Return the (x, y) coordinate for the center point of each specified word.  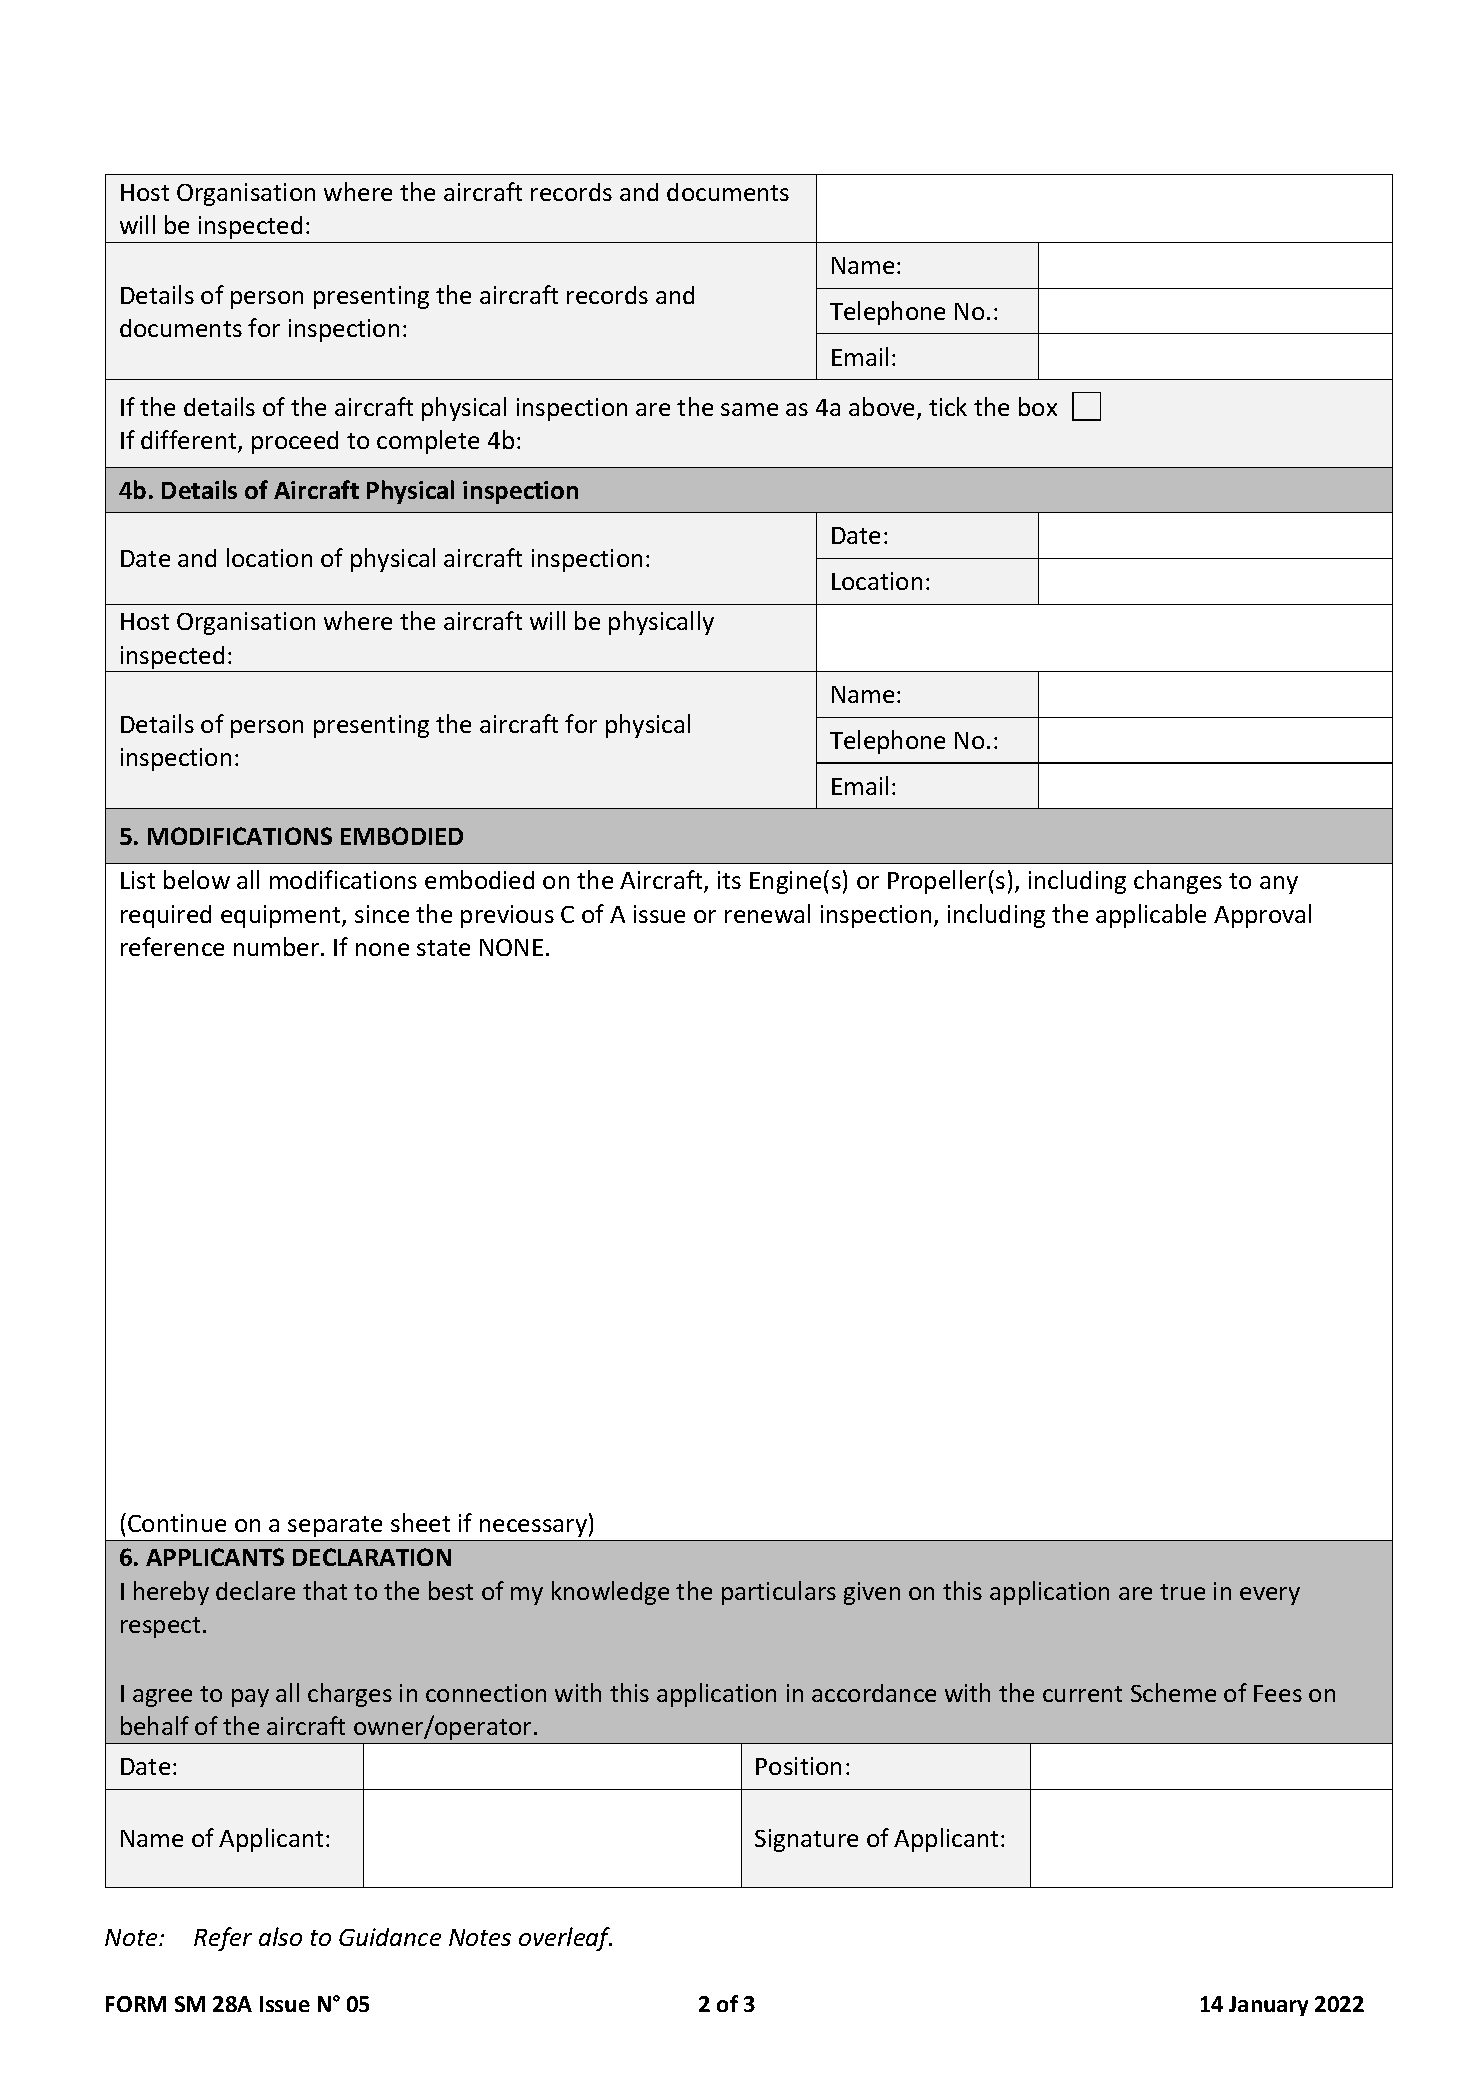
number (278, 946)
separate (335, 1526)
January (1268, 2006)
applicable (1151, 916)
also (280, 1936)
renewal (767, 913)
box (1038, 406)
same (749, 409)
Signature (806, 1840)
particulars (779, 1593)
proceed (295, 442)
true (1182, 1592)
